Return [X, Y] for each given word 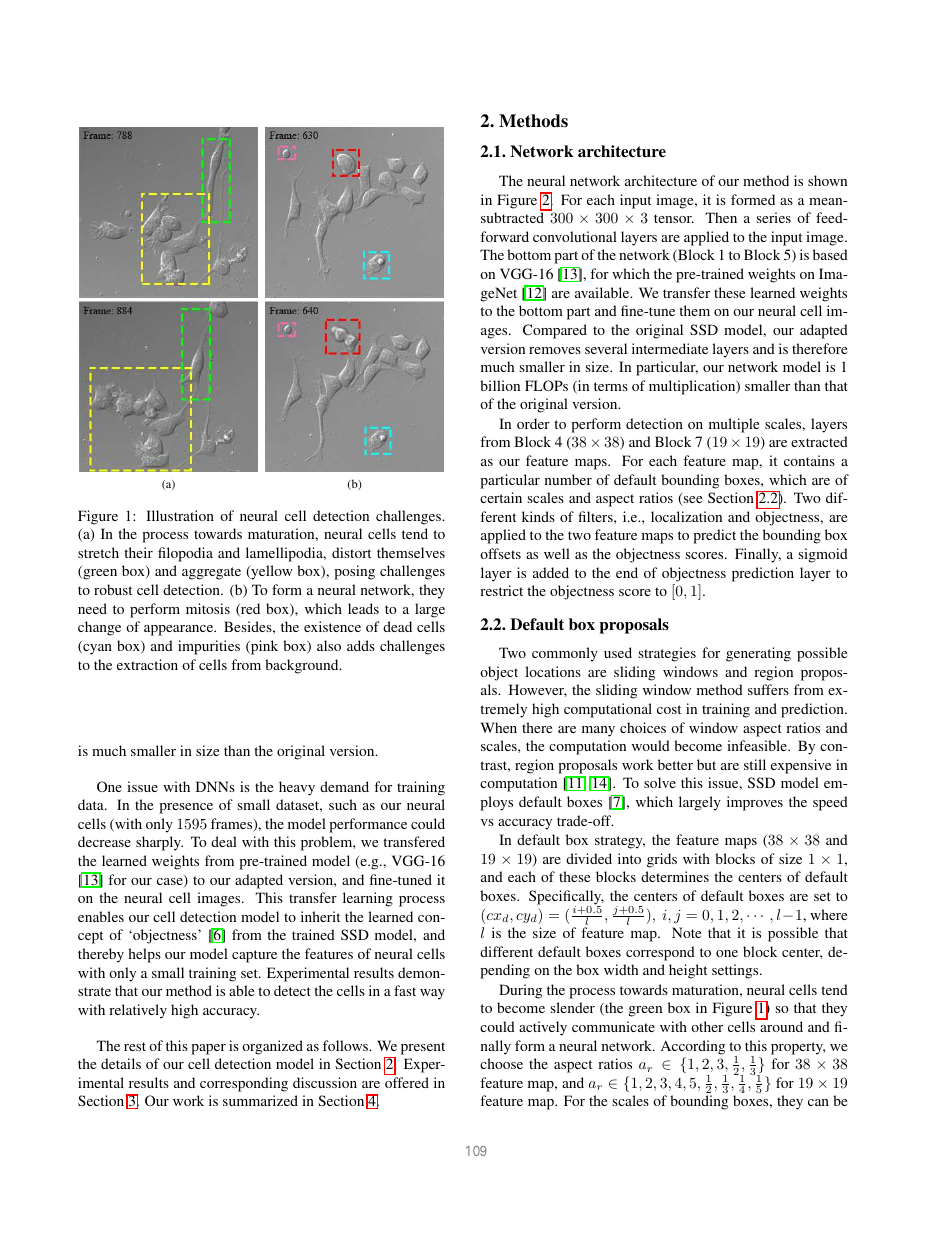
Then [721, 217]
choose [501, 1063]
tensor [674, 218]
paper [208, 1049]
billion [500, 385]
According [693, 1047]
